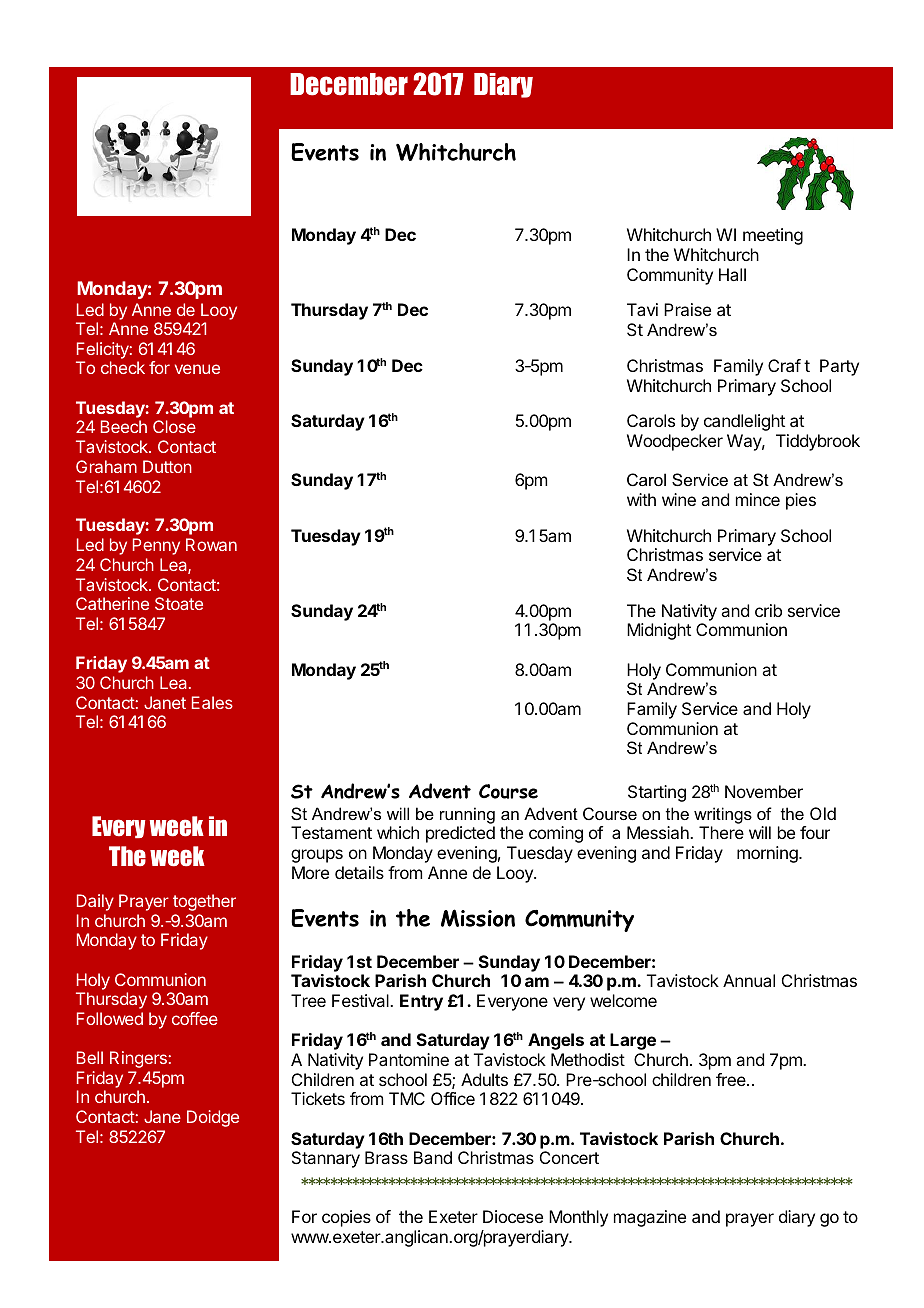 The width and height of the screenshot is (924, 1308). I want to click on Mission, so click(478, 918).
